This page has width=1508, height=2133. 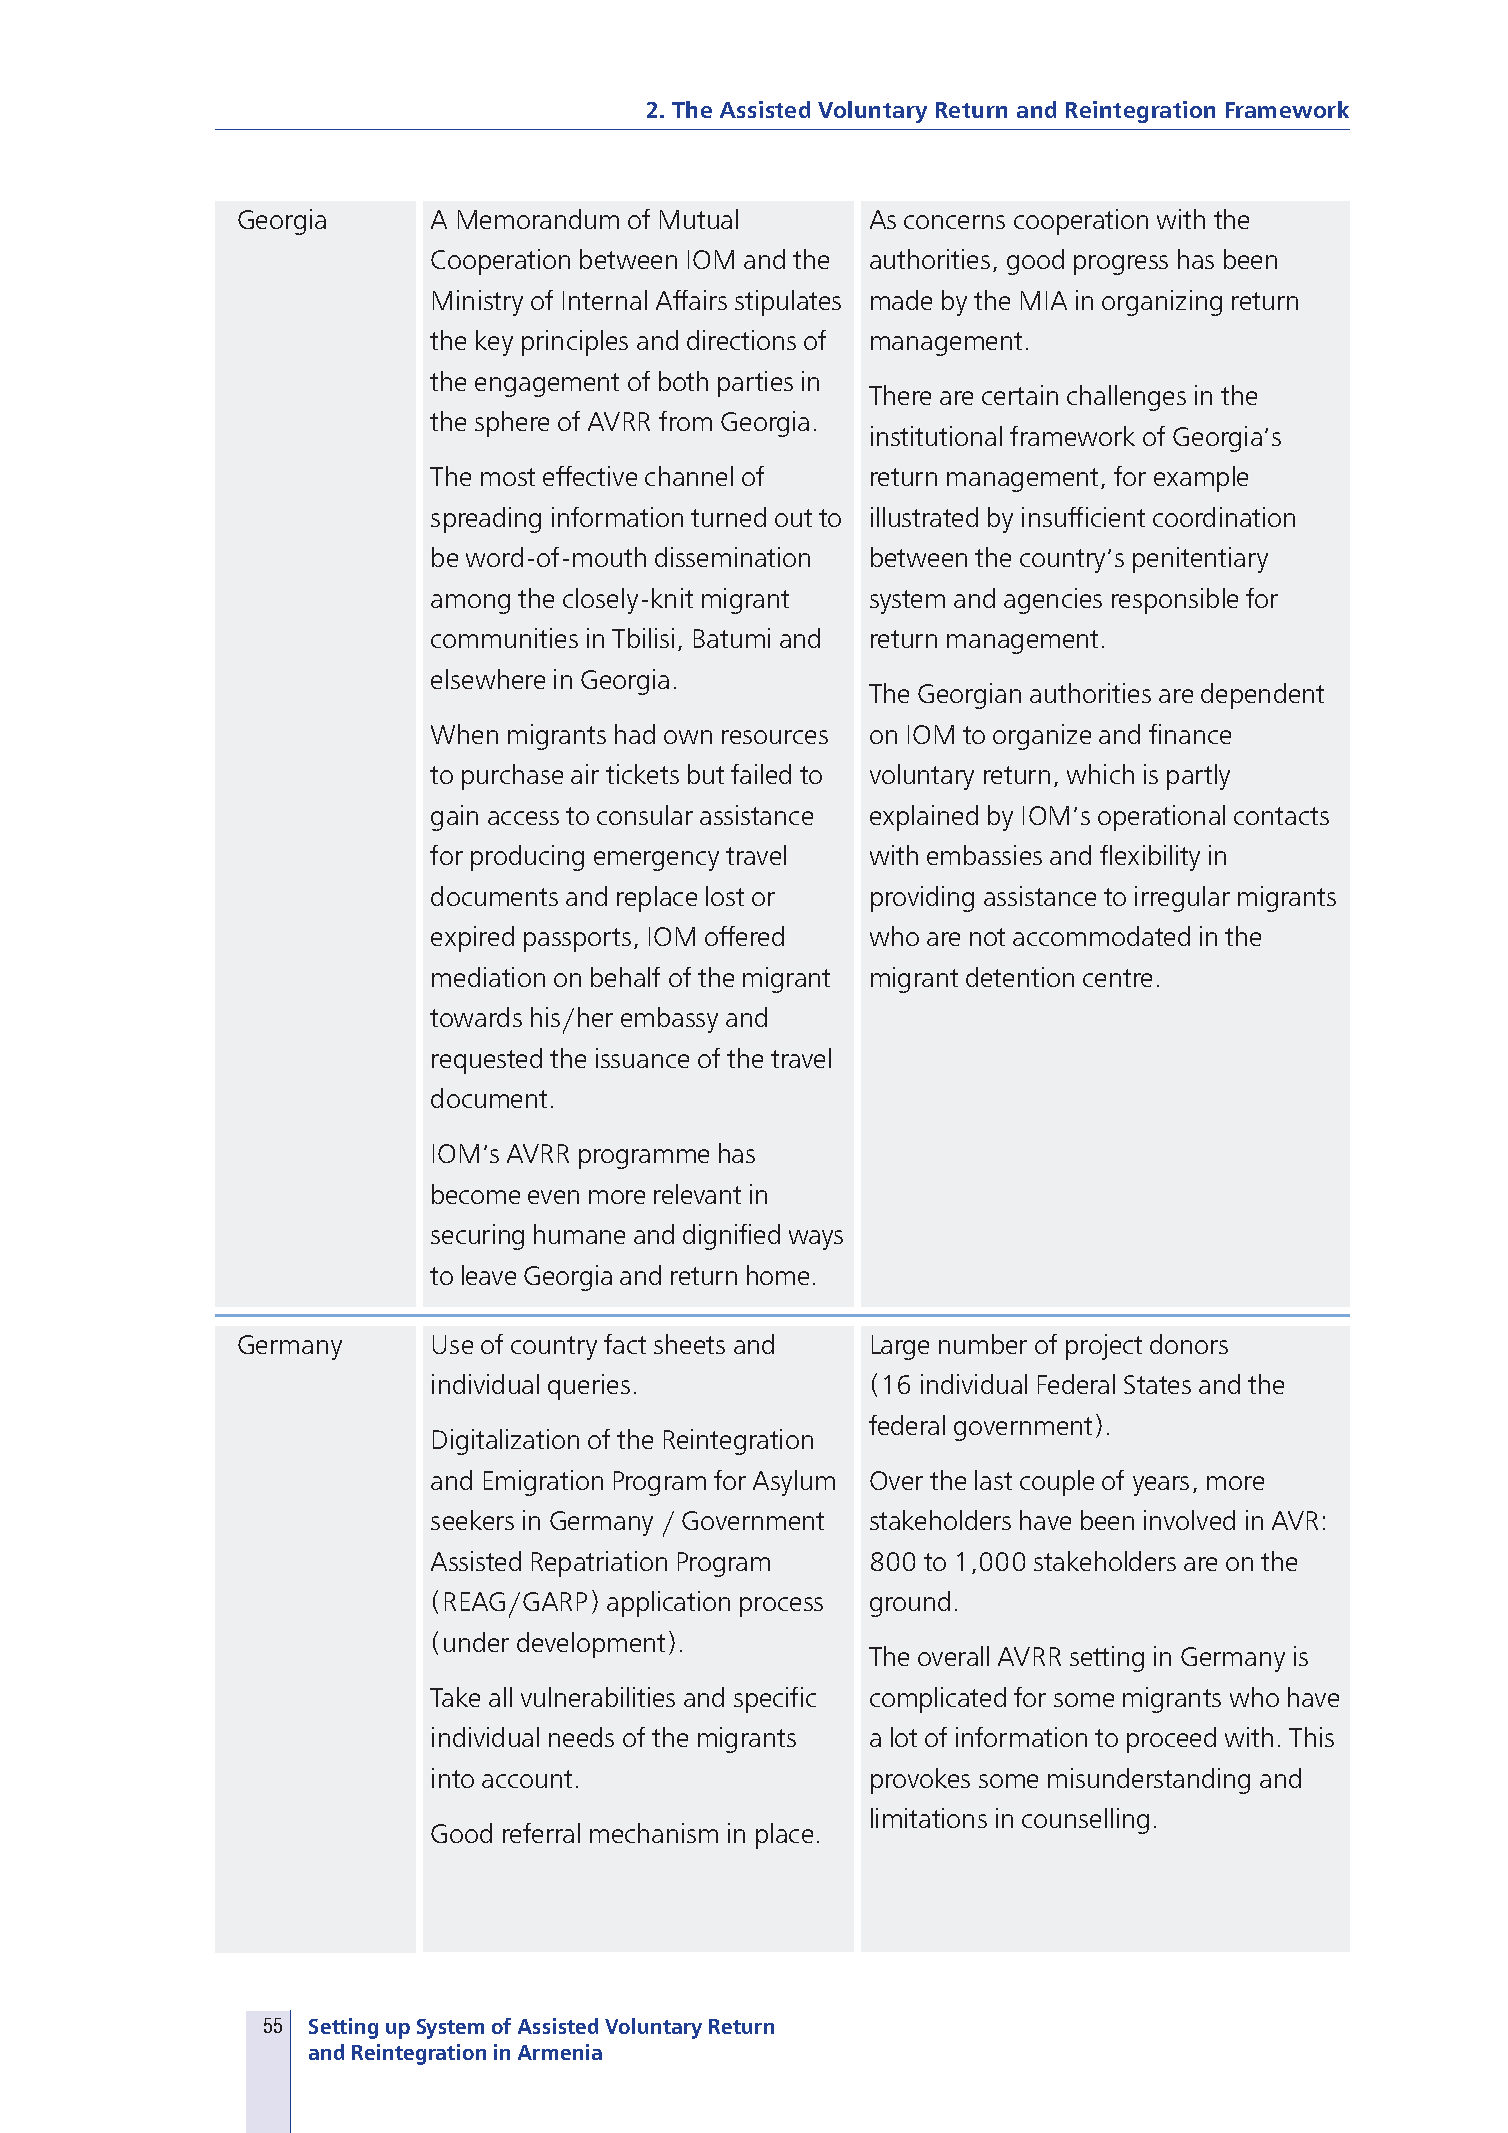 I want to click on limitations, so click(x=929, y=1818).
